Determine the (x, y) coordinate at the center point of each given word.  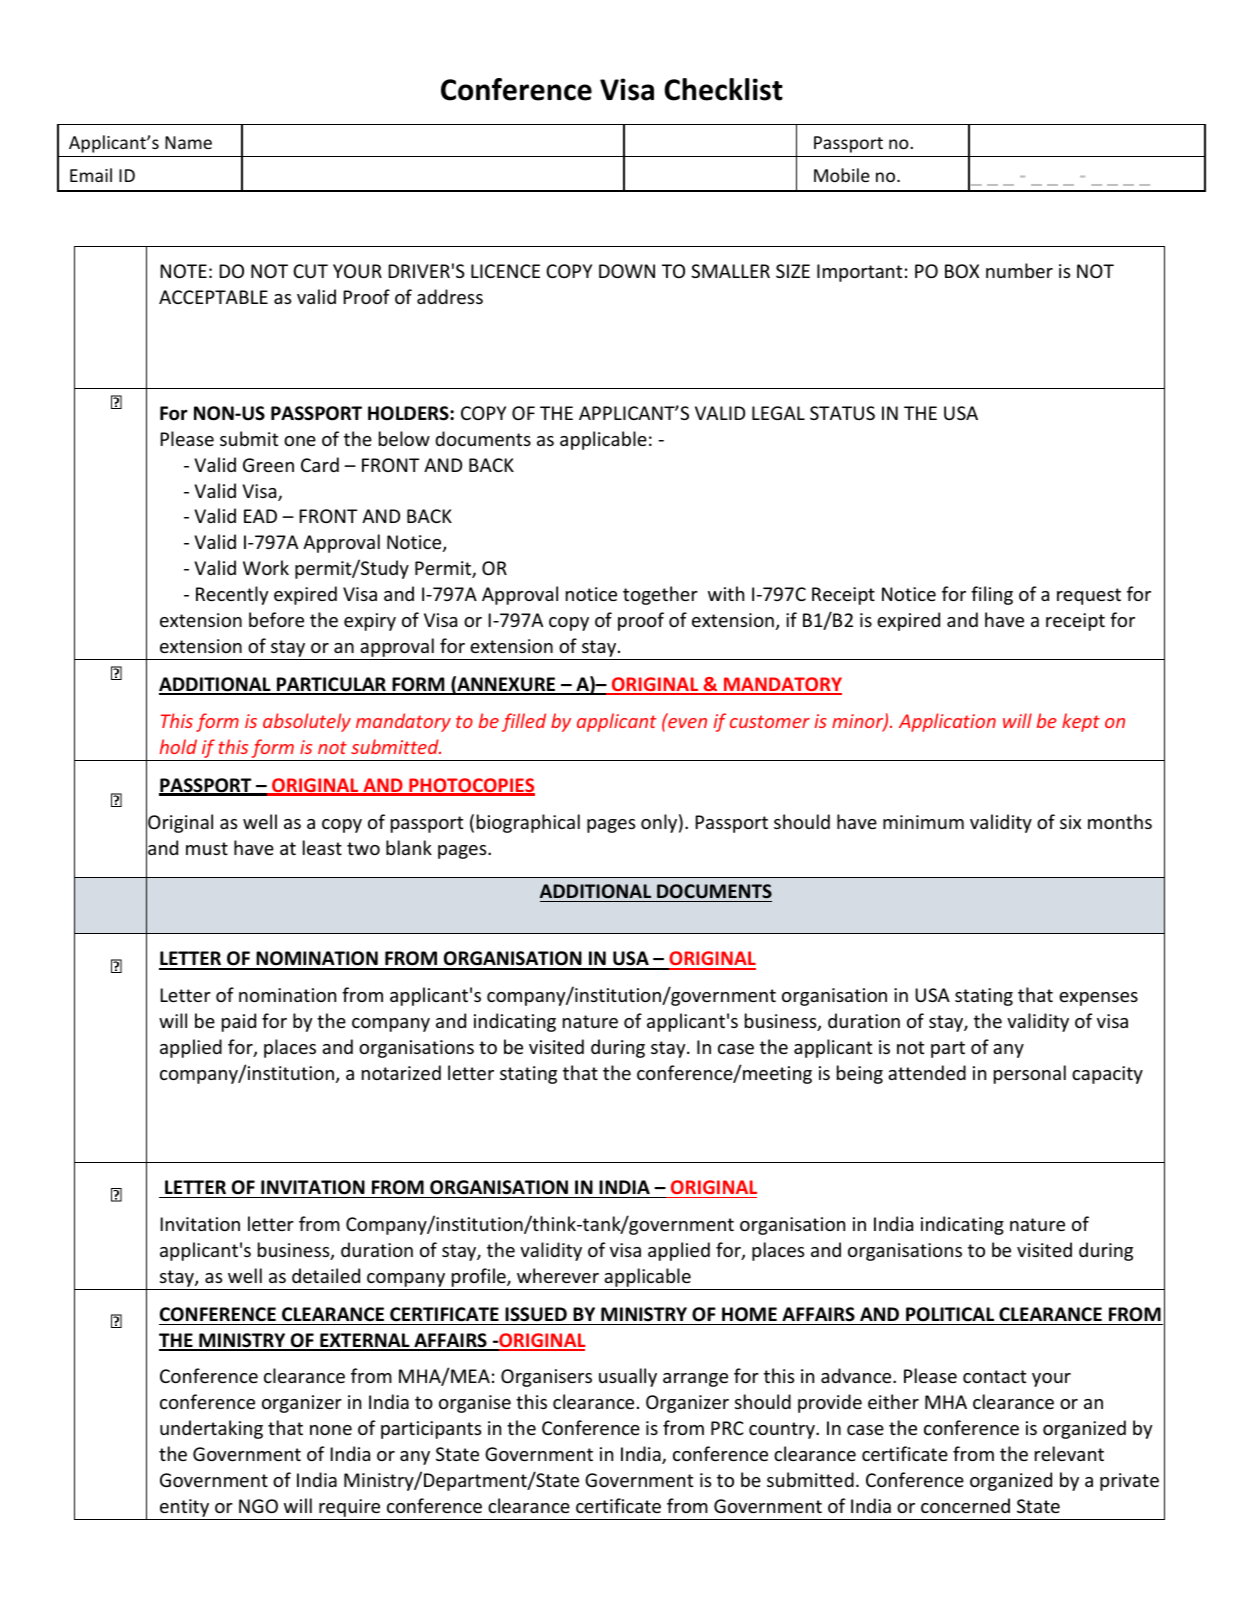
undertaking (211, 1429)
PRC (727, 1428)
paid (239, 1022)
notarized (401, 1072)
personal (1030, 1074)
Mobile (842, 175)
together (660, 595)
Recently (232, 595)
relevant (1069, 1453)
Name (188, 142)
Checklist (723, 89)
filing (992, 595)
